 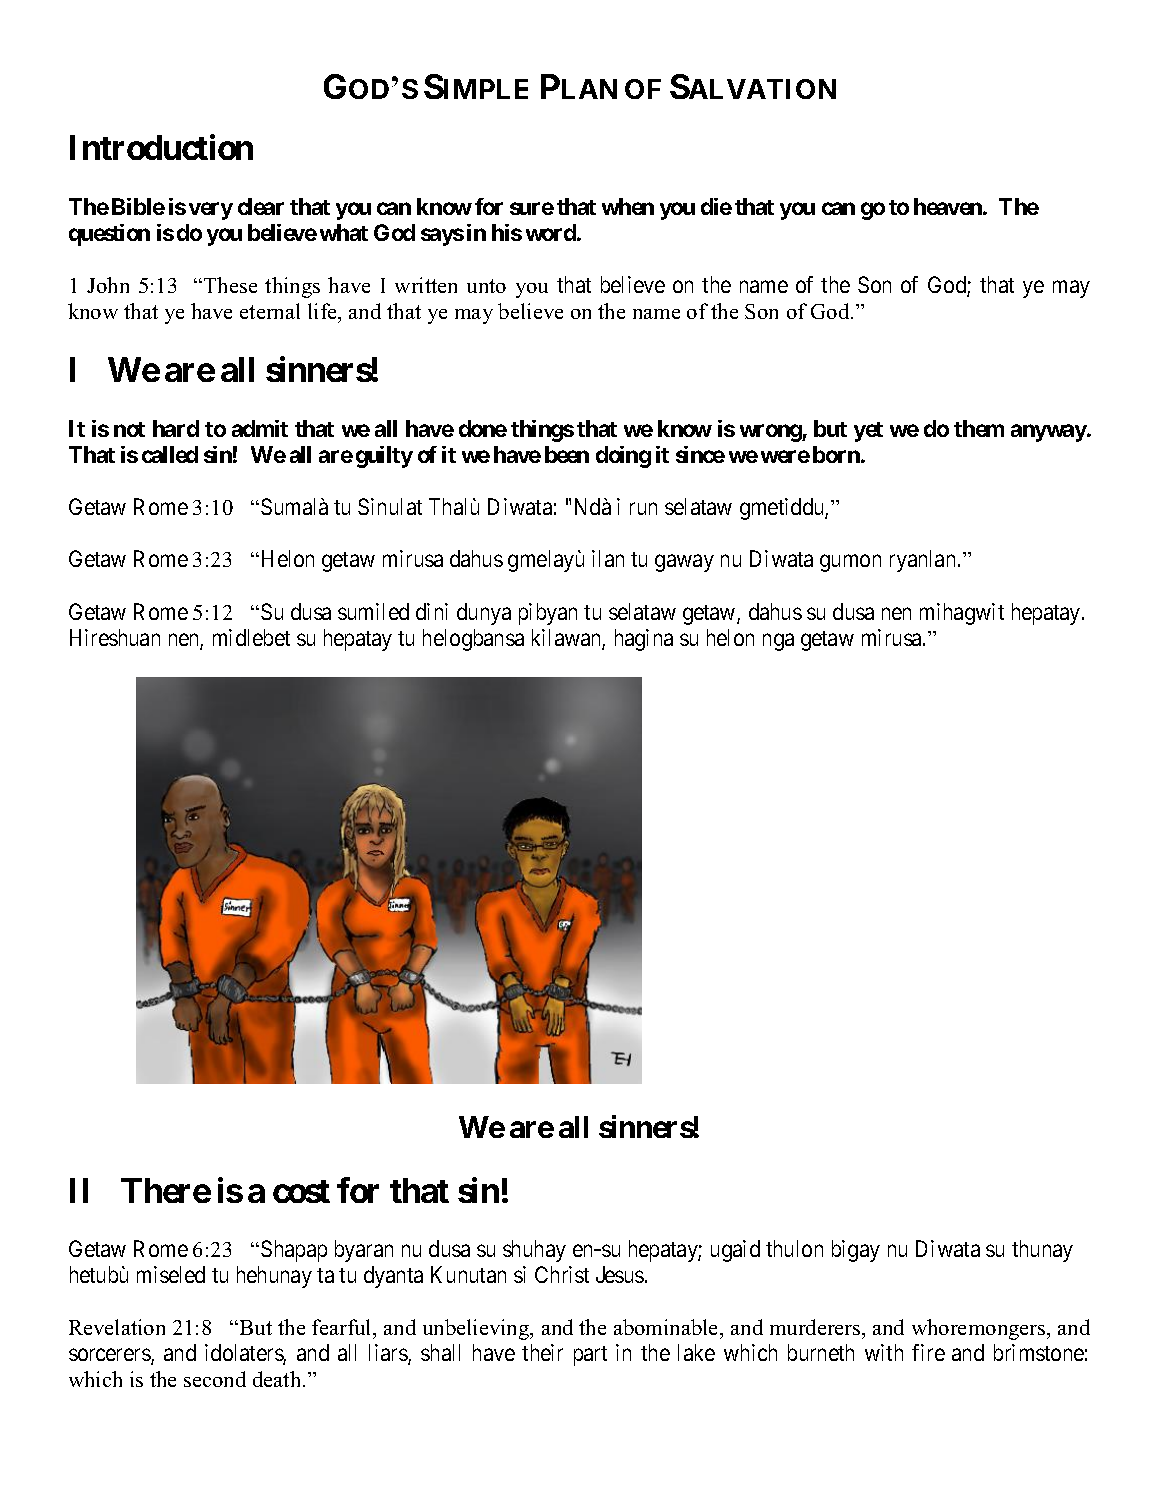 What do you see at coordinates (949, 206) in the image?
I see `heaven` at bounding box center [949, 206].
